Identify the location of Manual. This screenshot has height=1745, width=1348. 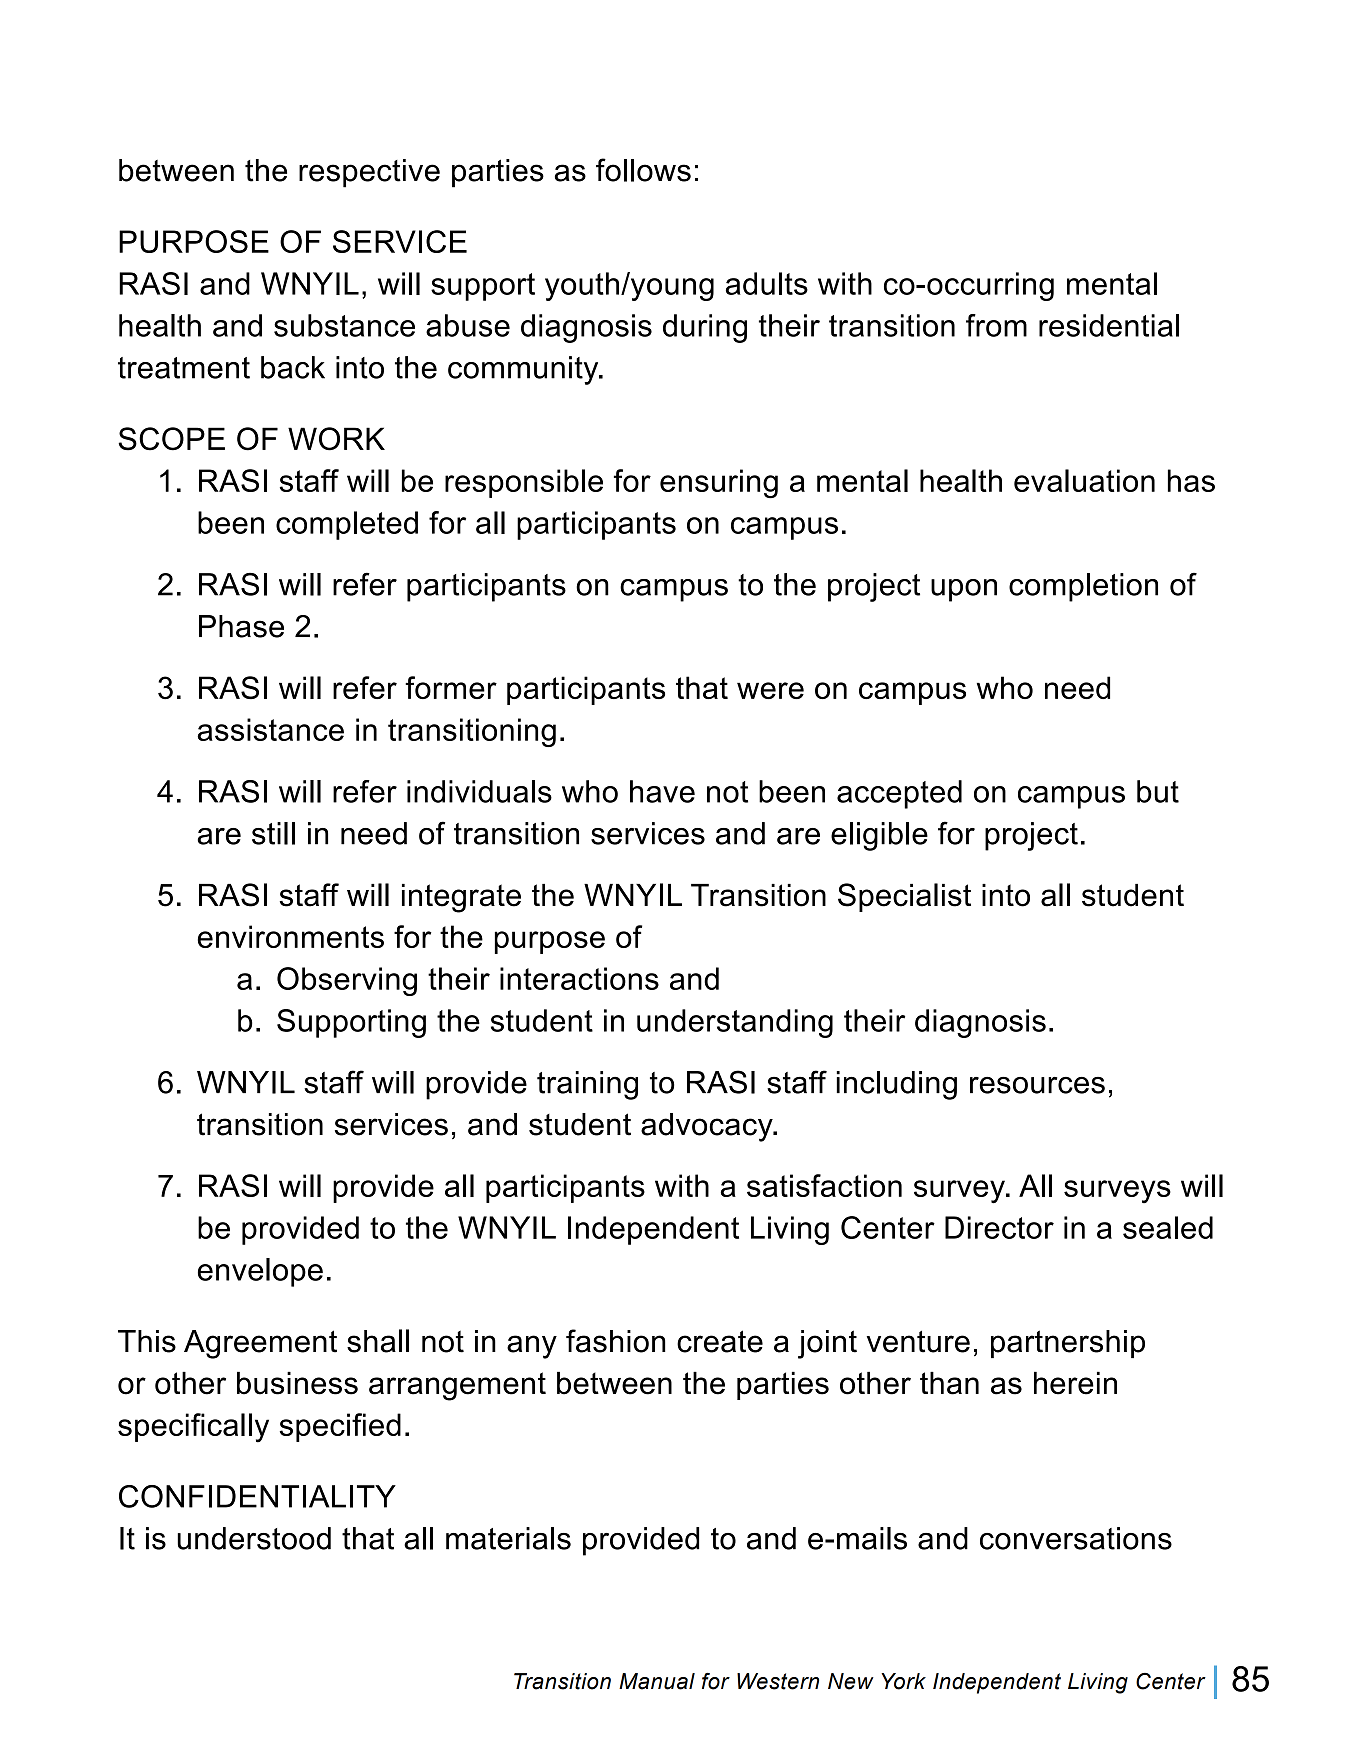
(657, 1681).
